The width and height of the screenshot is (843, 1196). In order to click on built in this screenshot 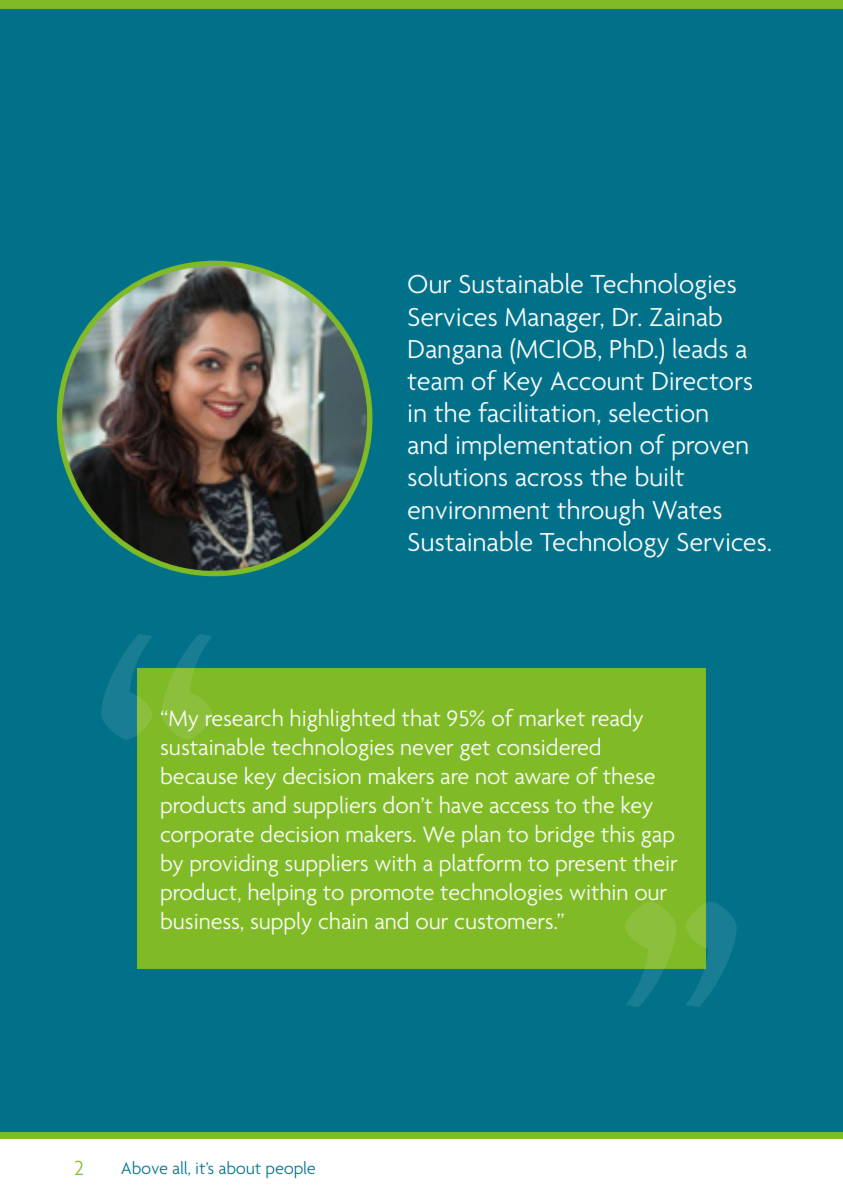, I will do `click(660, 476)`.
